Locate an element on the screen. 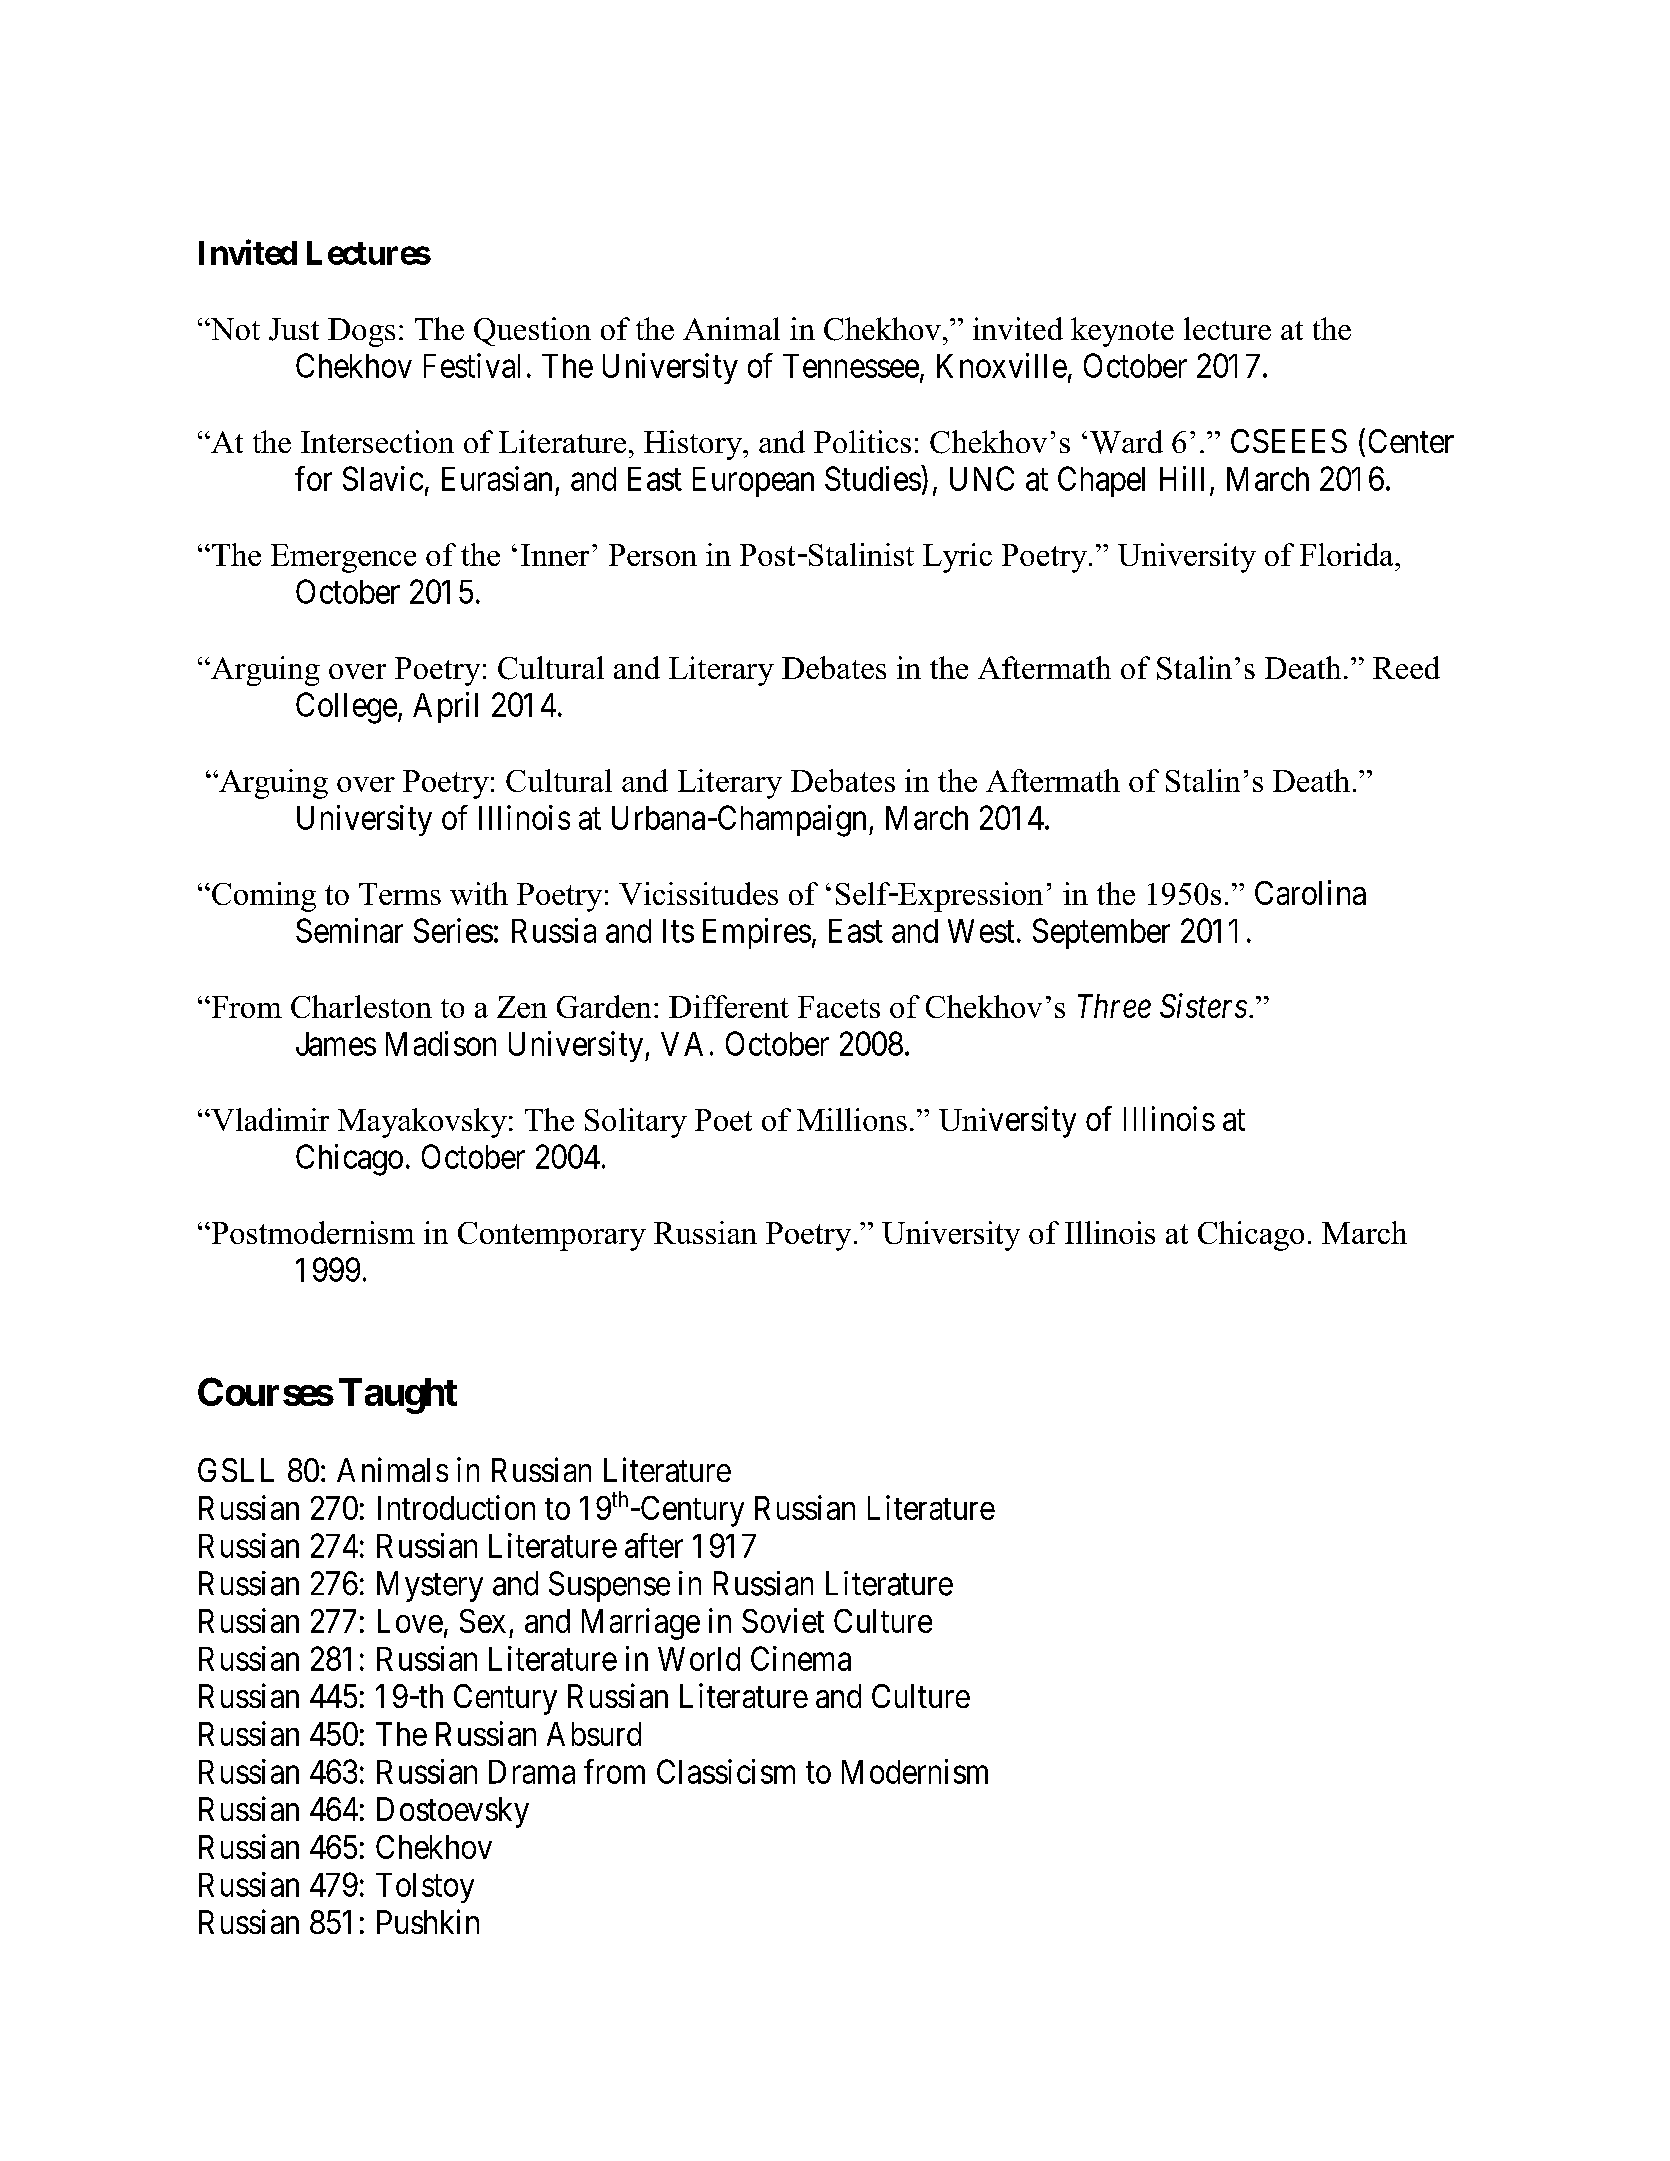 The height and width of the screenshot is (2161, 1670). Sisters is located at coordinates (1203, 1005).
